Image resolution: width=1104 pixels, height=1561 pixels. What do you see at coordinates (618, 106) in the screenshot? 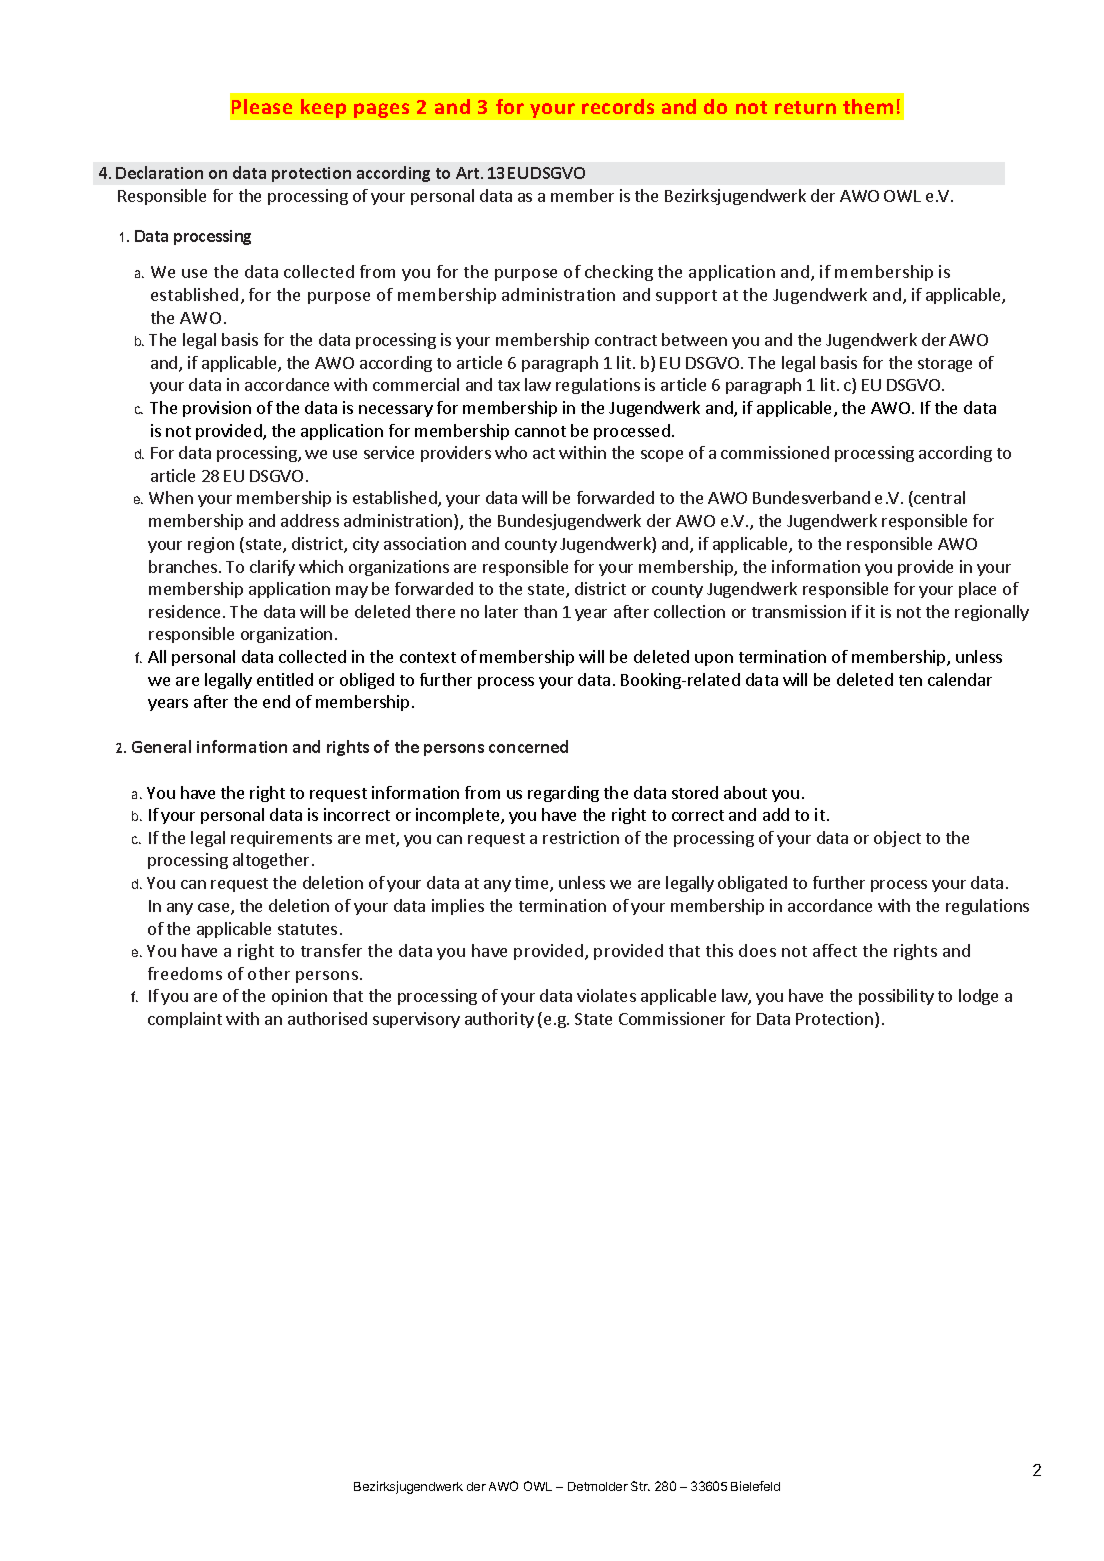
I see `records` at bounding box center [618, 106].
